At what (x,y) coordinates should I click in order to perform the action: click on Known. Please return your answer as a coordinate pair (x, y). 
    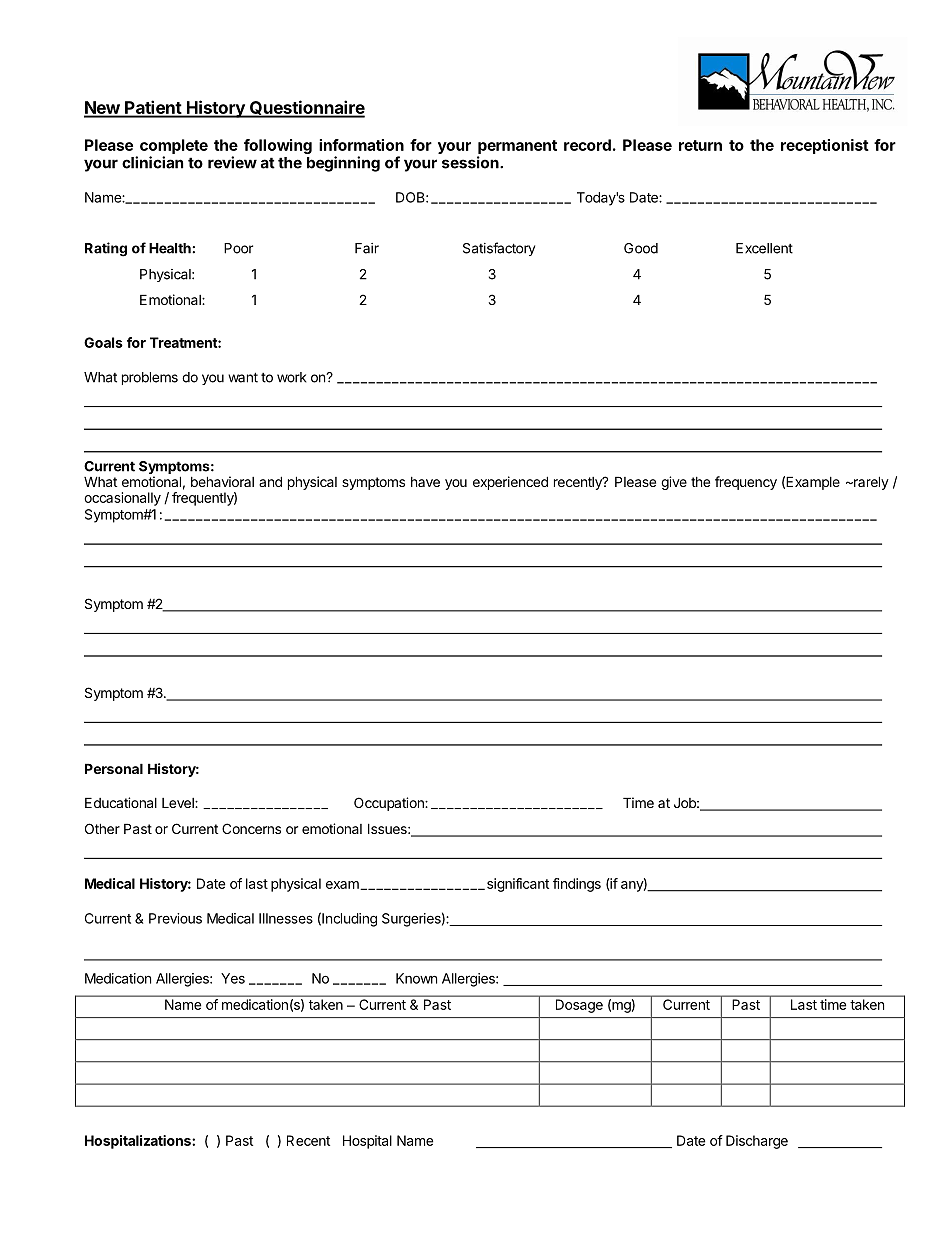
    Looking at the image, I should click on (416, 978).
